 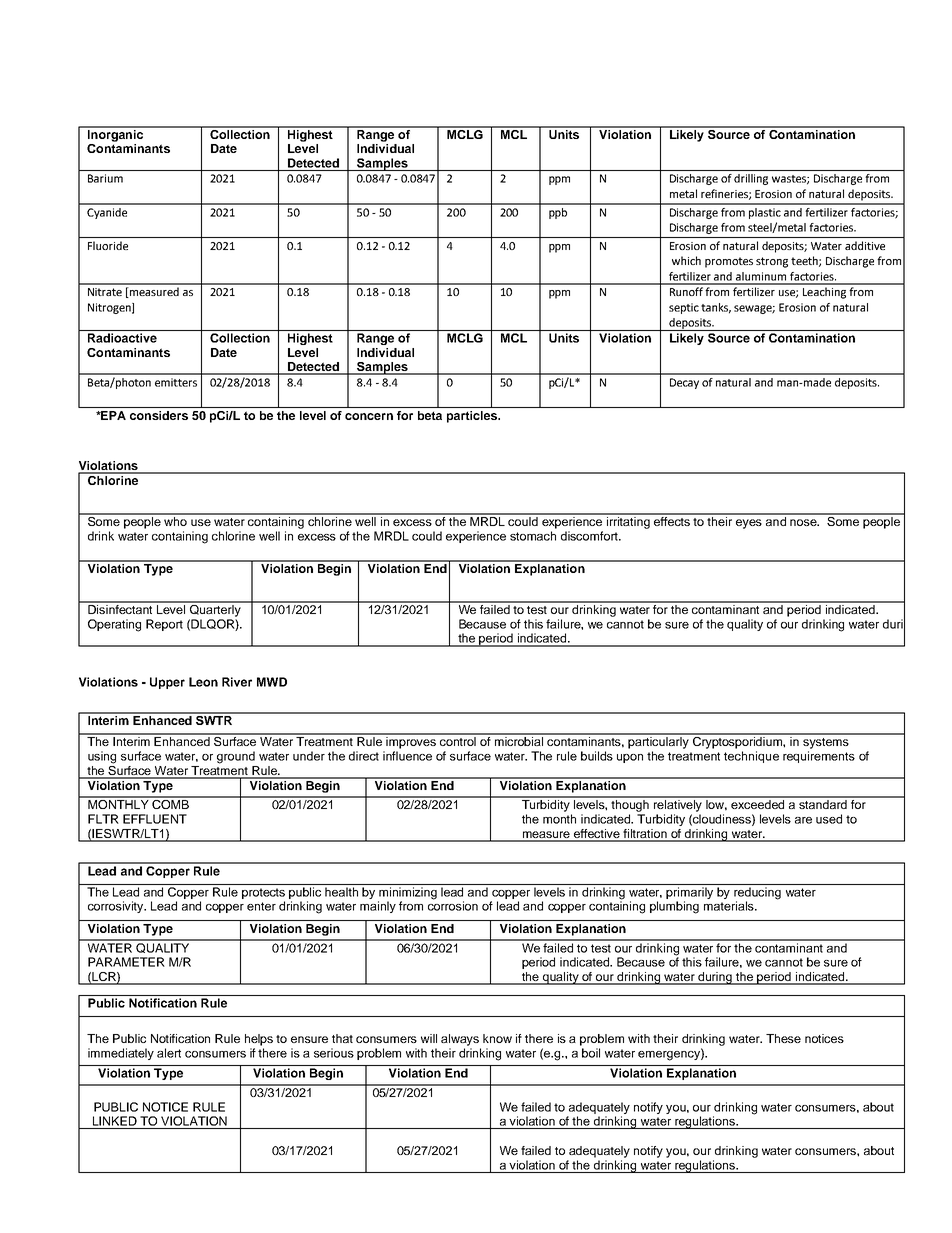 I want to click on EFFLUENT, so click(x=155, y=819).
